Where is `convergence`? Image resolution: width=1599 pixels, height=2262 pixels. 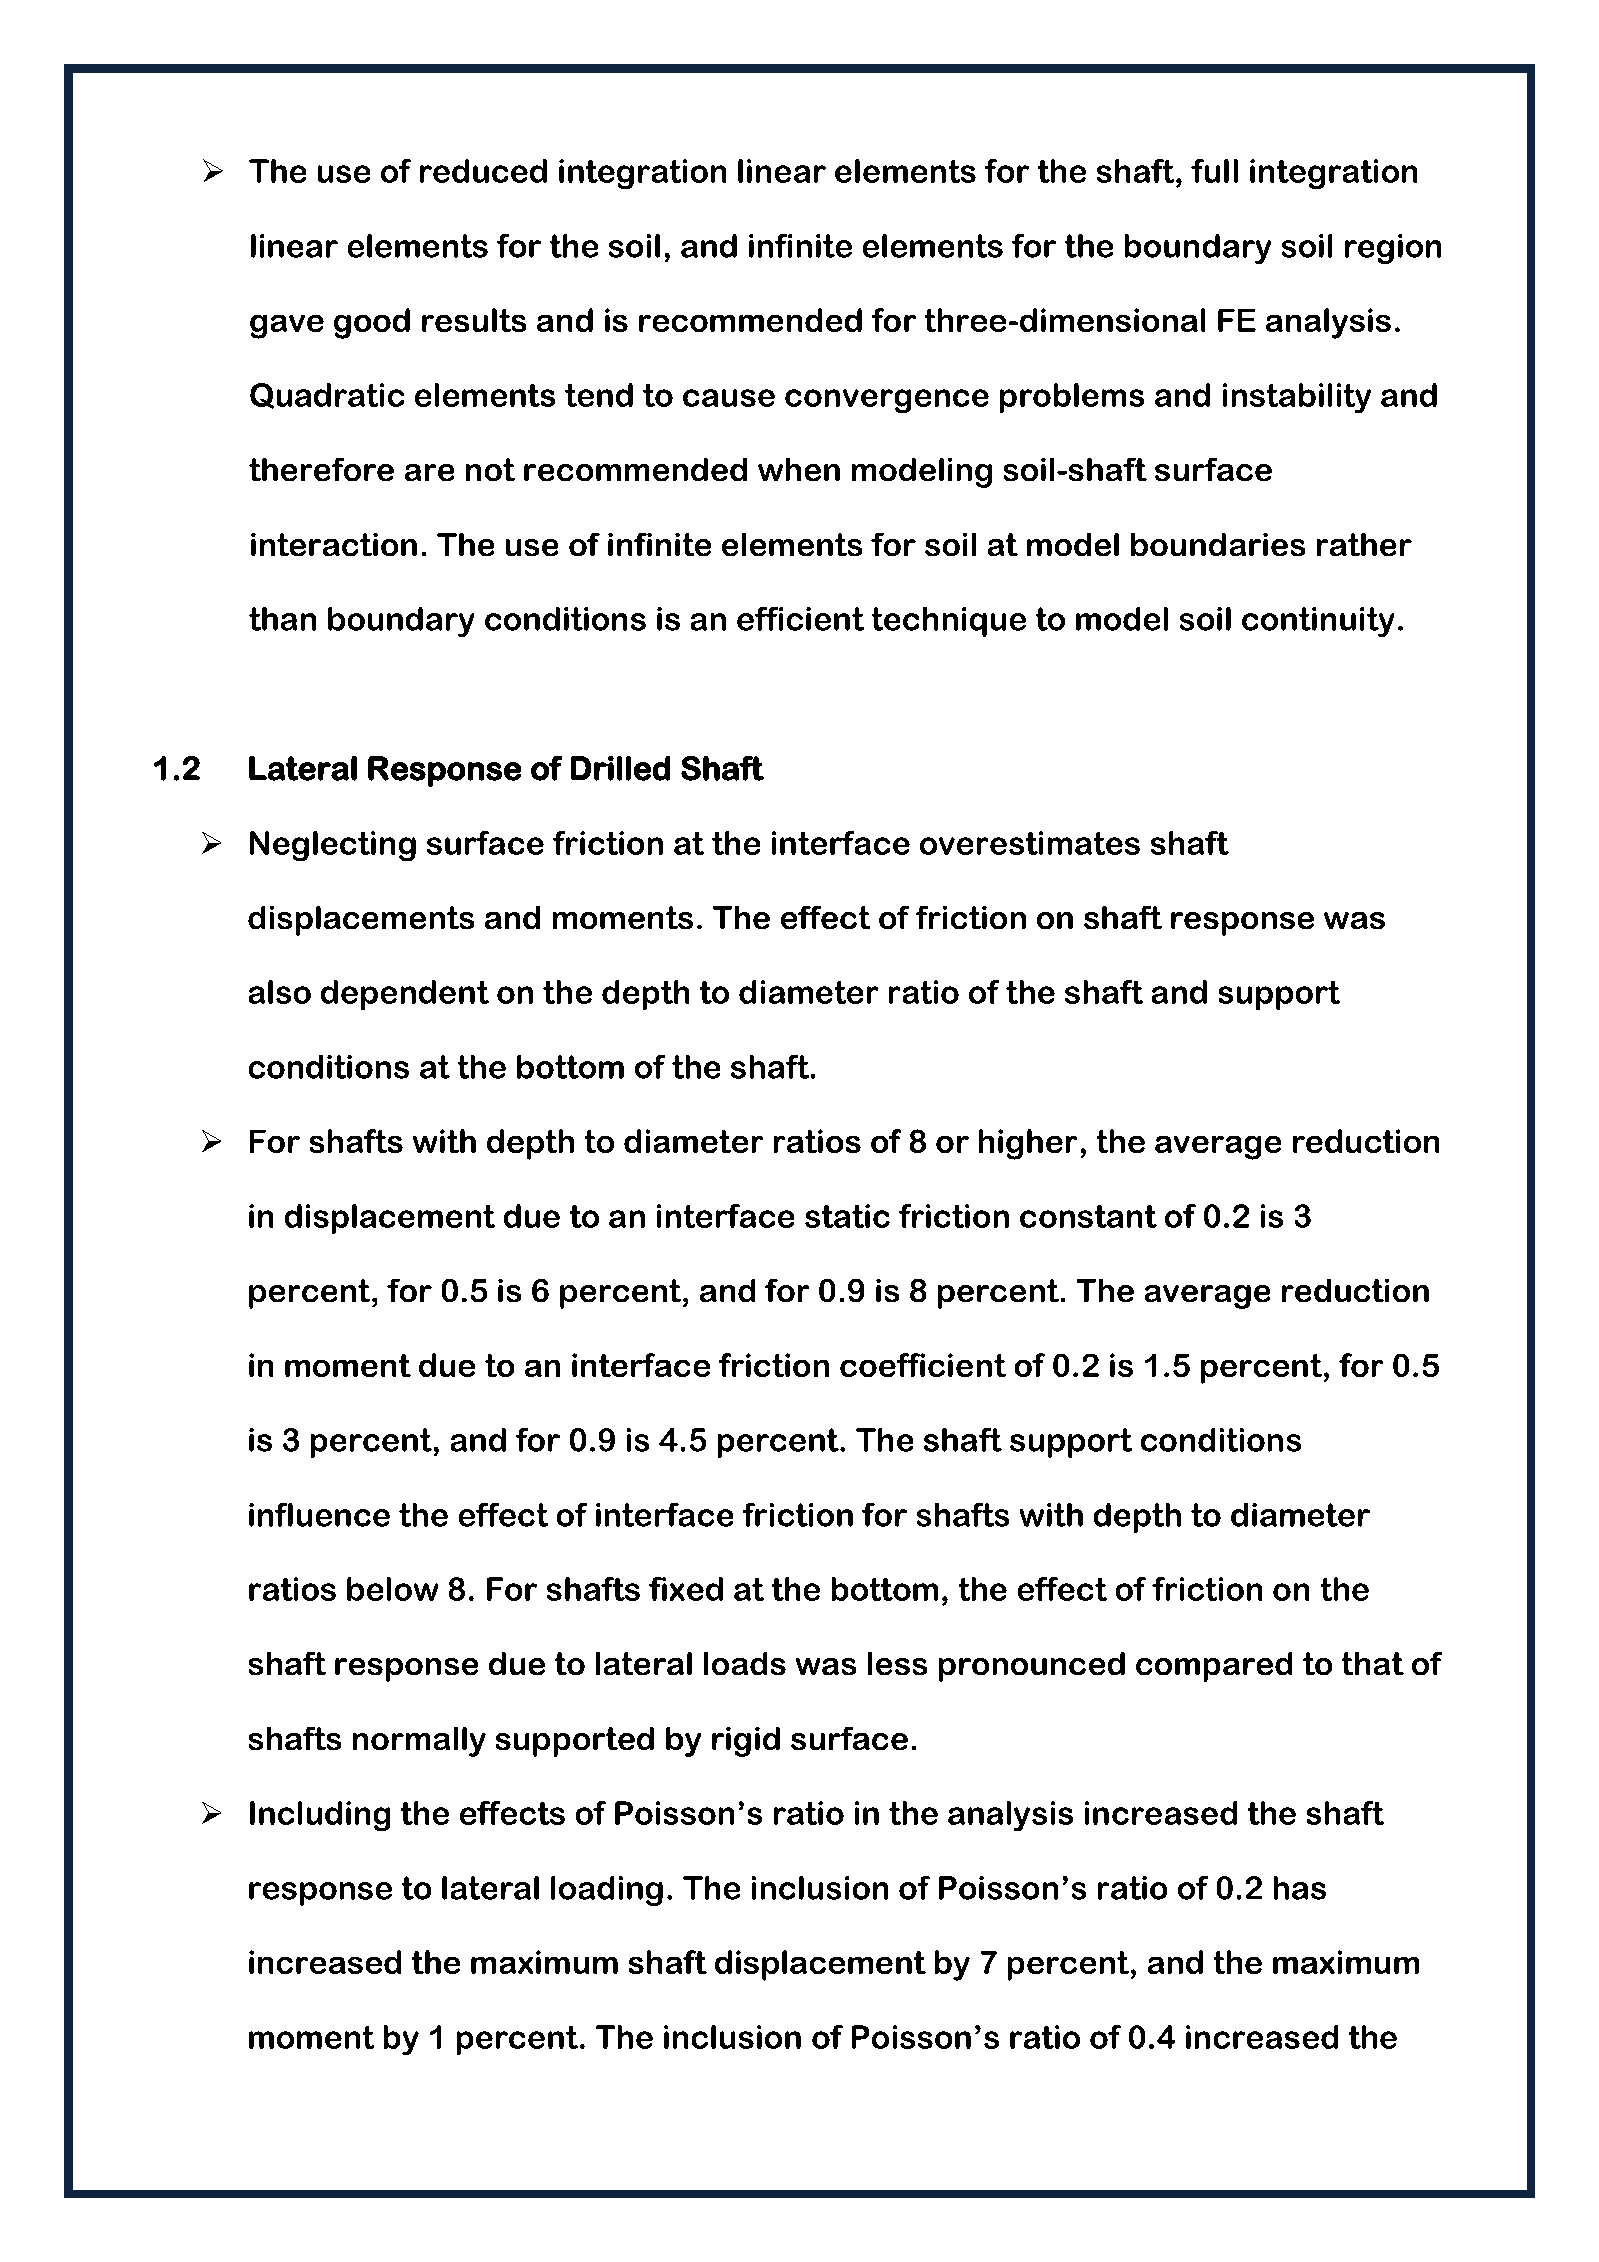 convergence is located at coordinates (887, 401).
